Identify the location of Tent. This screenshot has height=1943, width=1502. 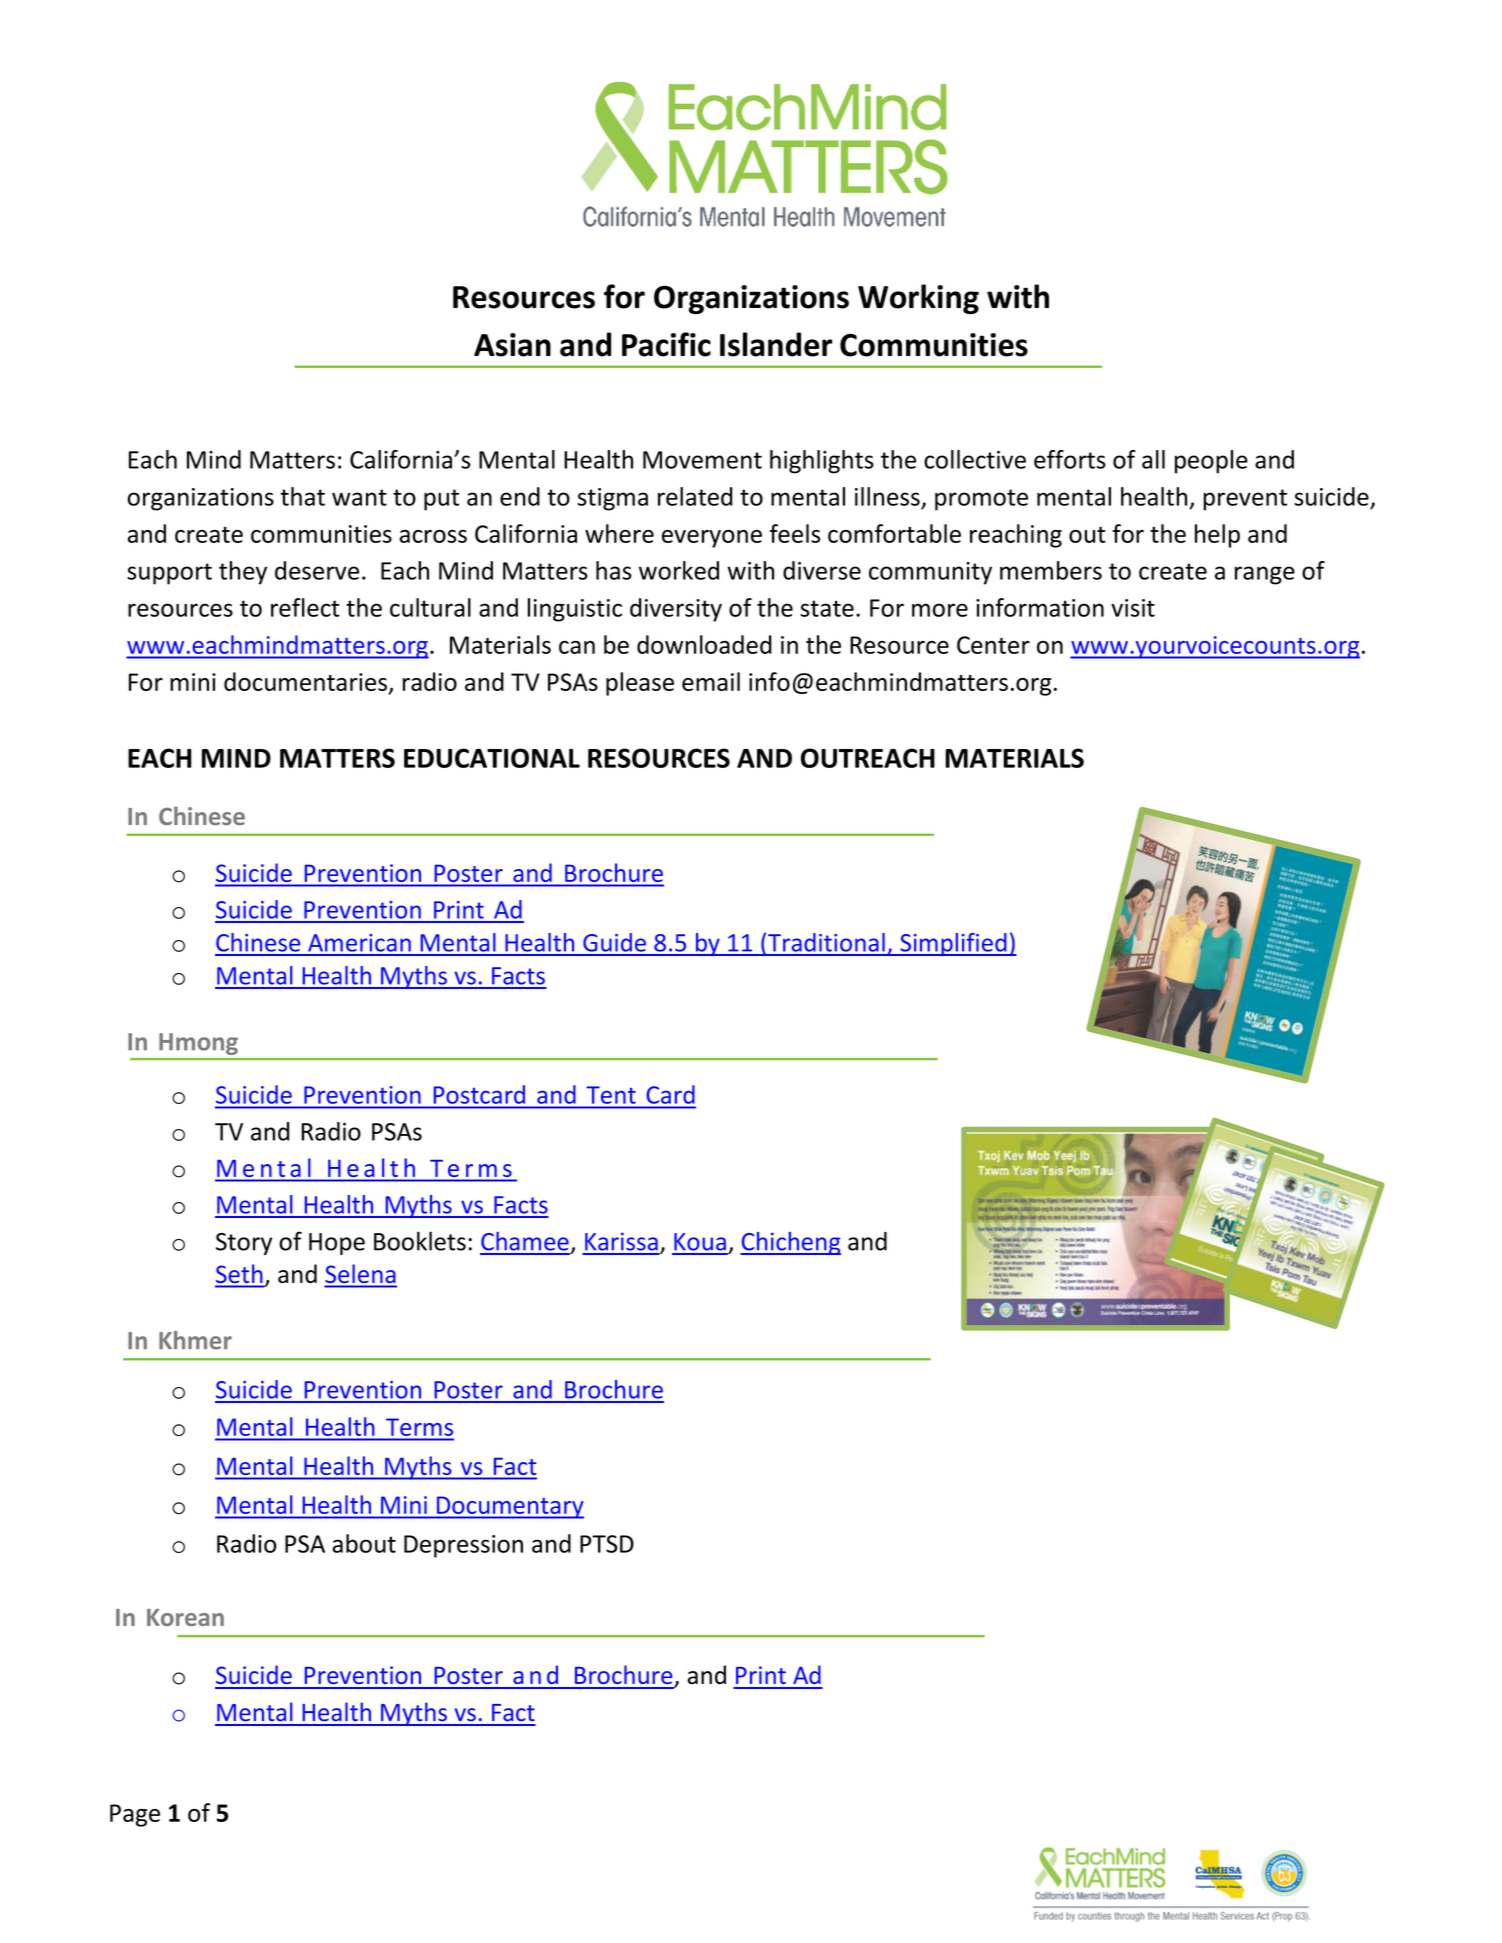
(611, 1095).
